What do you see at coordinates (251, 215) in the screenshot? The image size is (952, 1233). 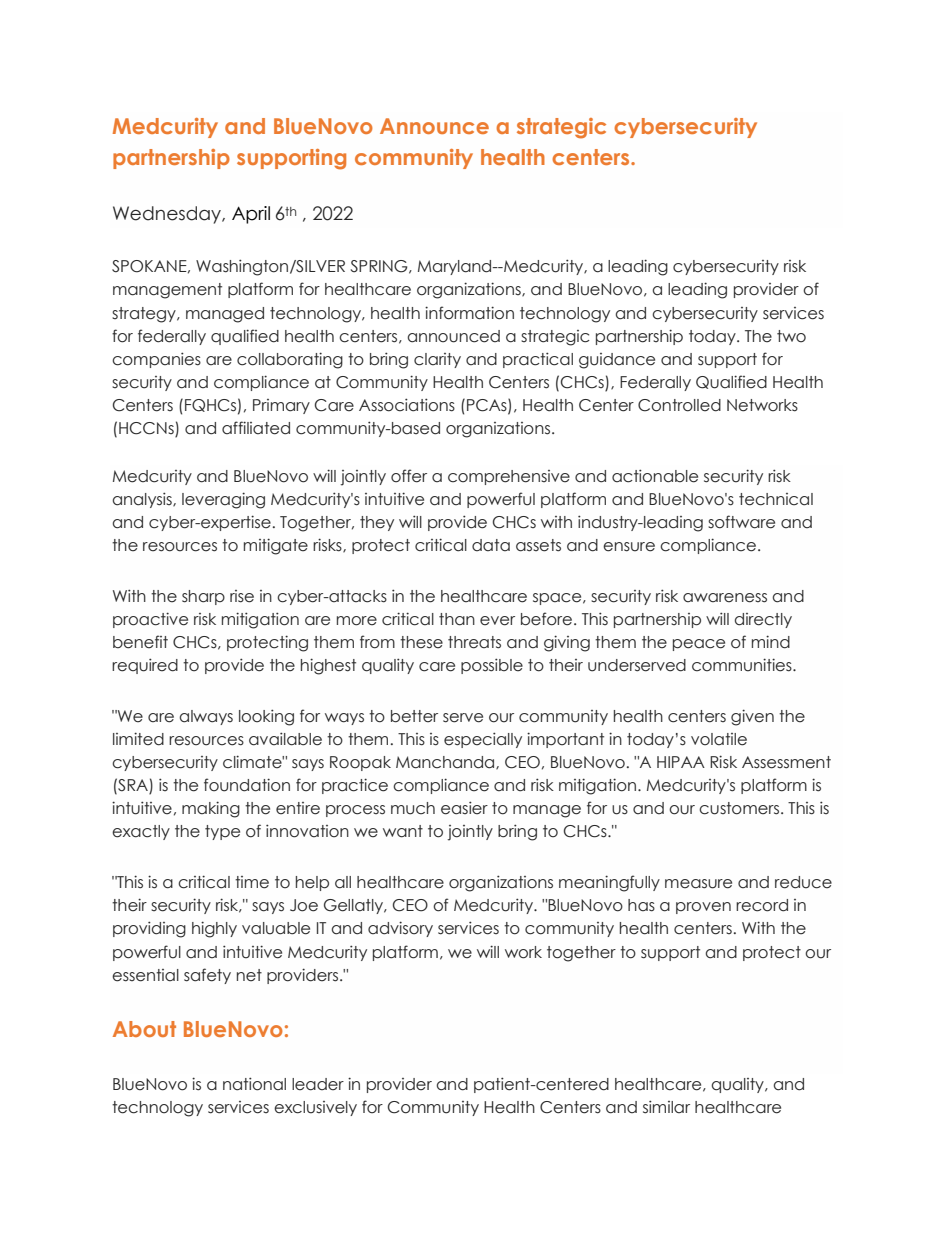 I see `April` at bounding box center [251, 215].
